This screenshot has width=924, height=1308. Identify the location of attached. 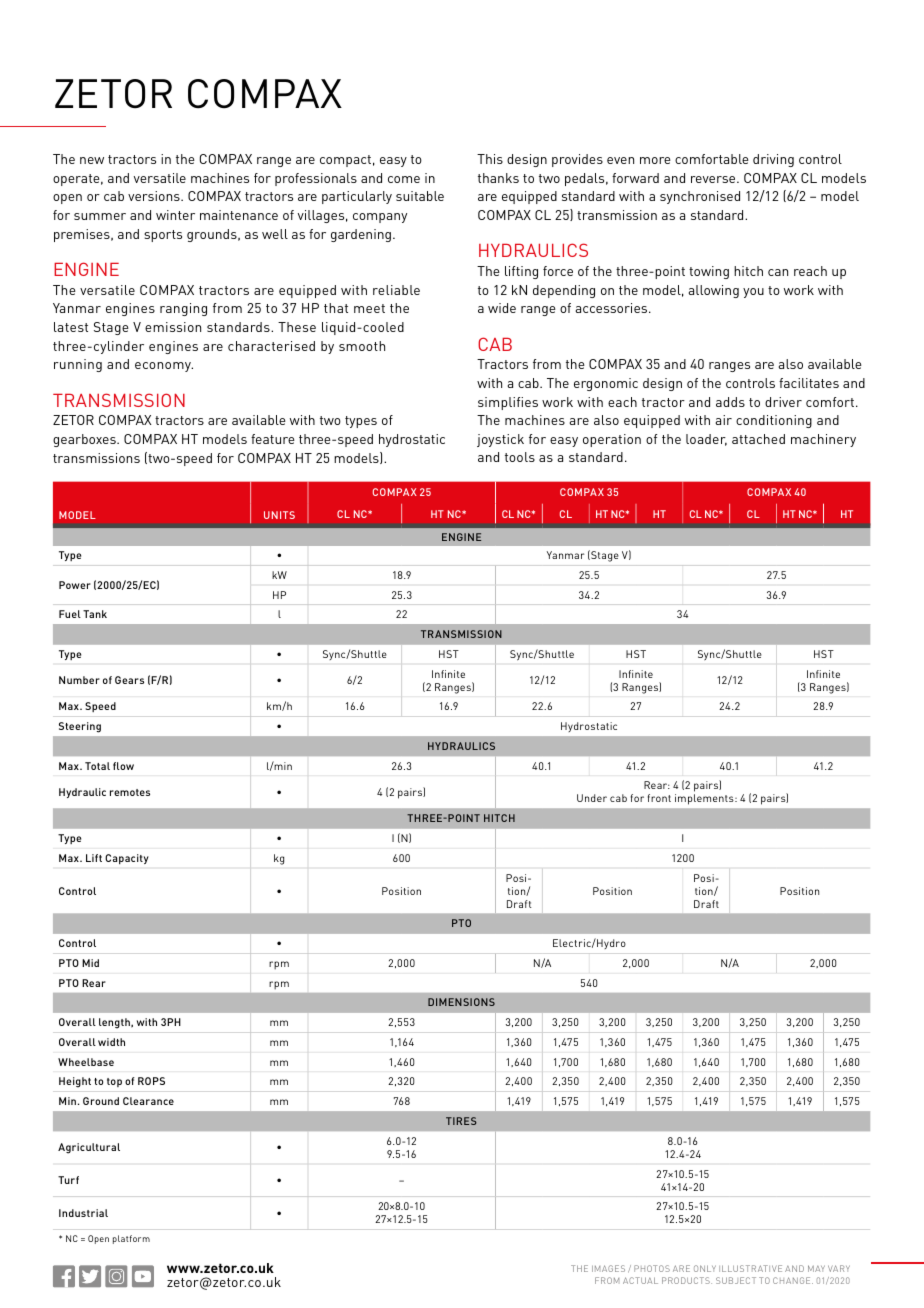
(758, 439).
